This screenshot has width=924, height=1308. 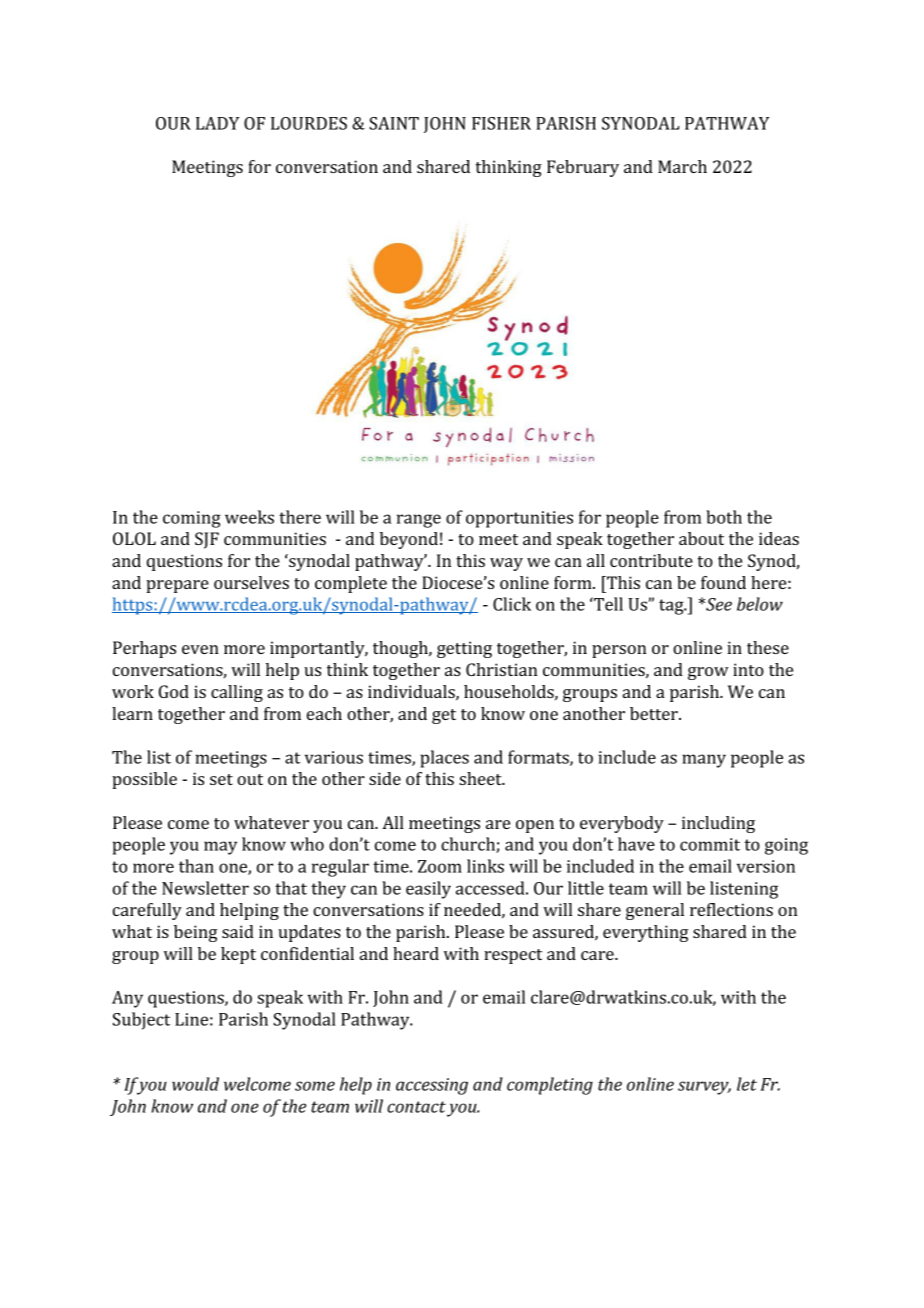 I want to click on both, so click(x=724, y=517).
